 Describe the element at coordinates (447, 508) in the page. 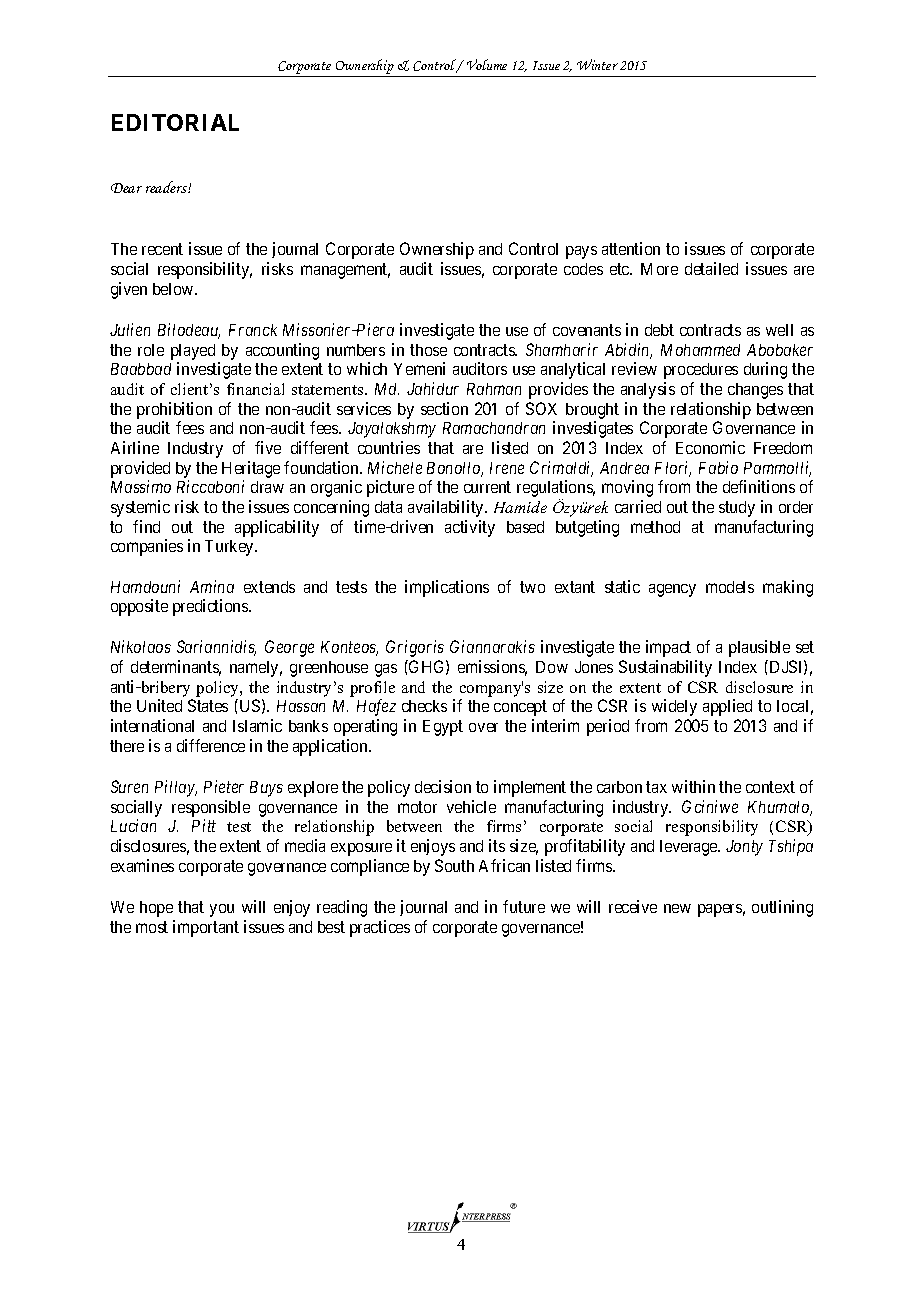

I see `availability` at that location.
